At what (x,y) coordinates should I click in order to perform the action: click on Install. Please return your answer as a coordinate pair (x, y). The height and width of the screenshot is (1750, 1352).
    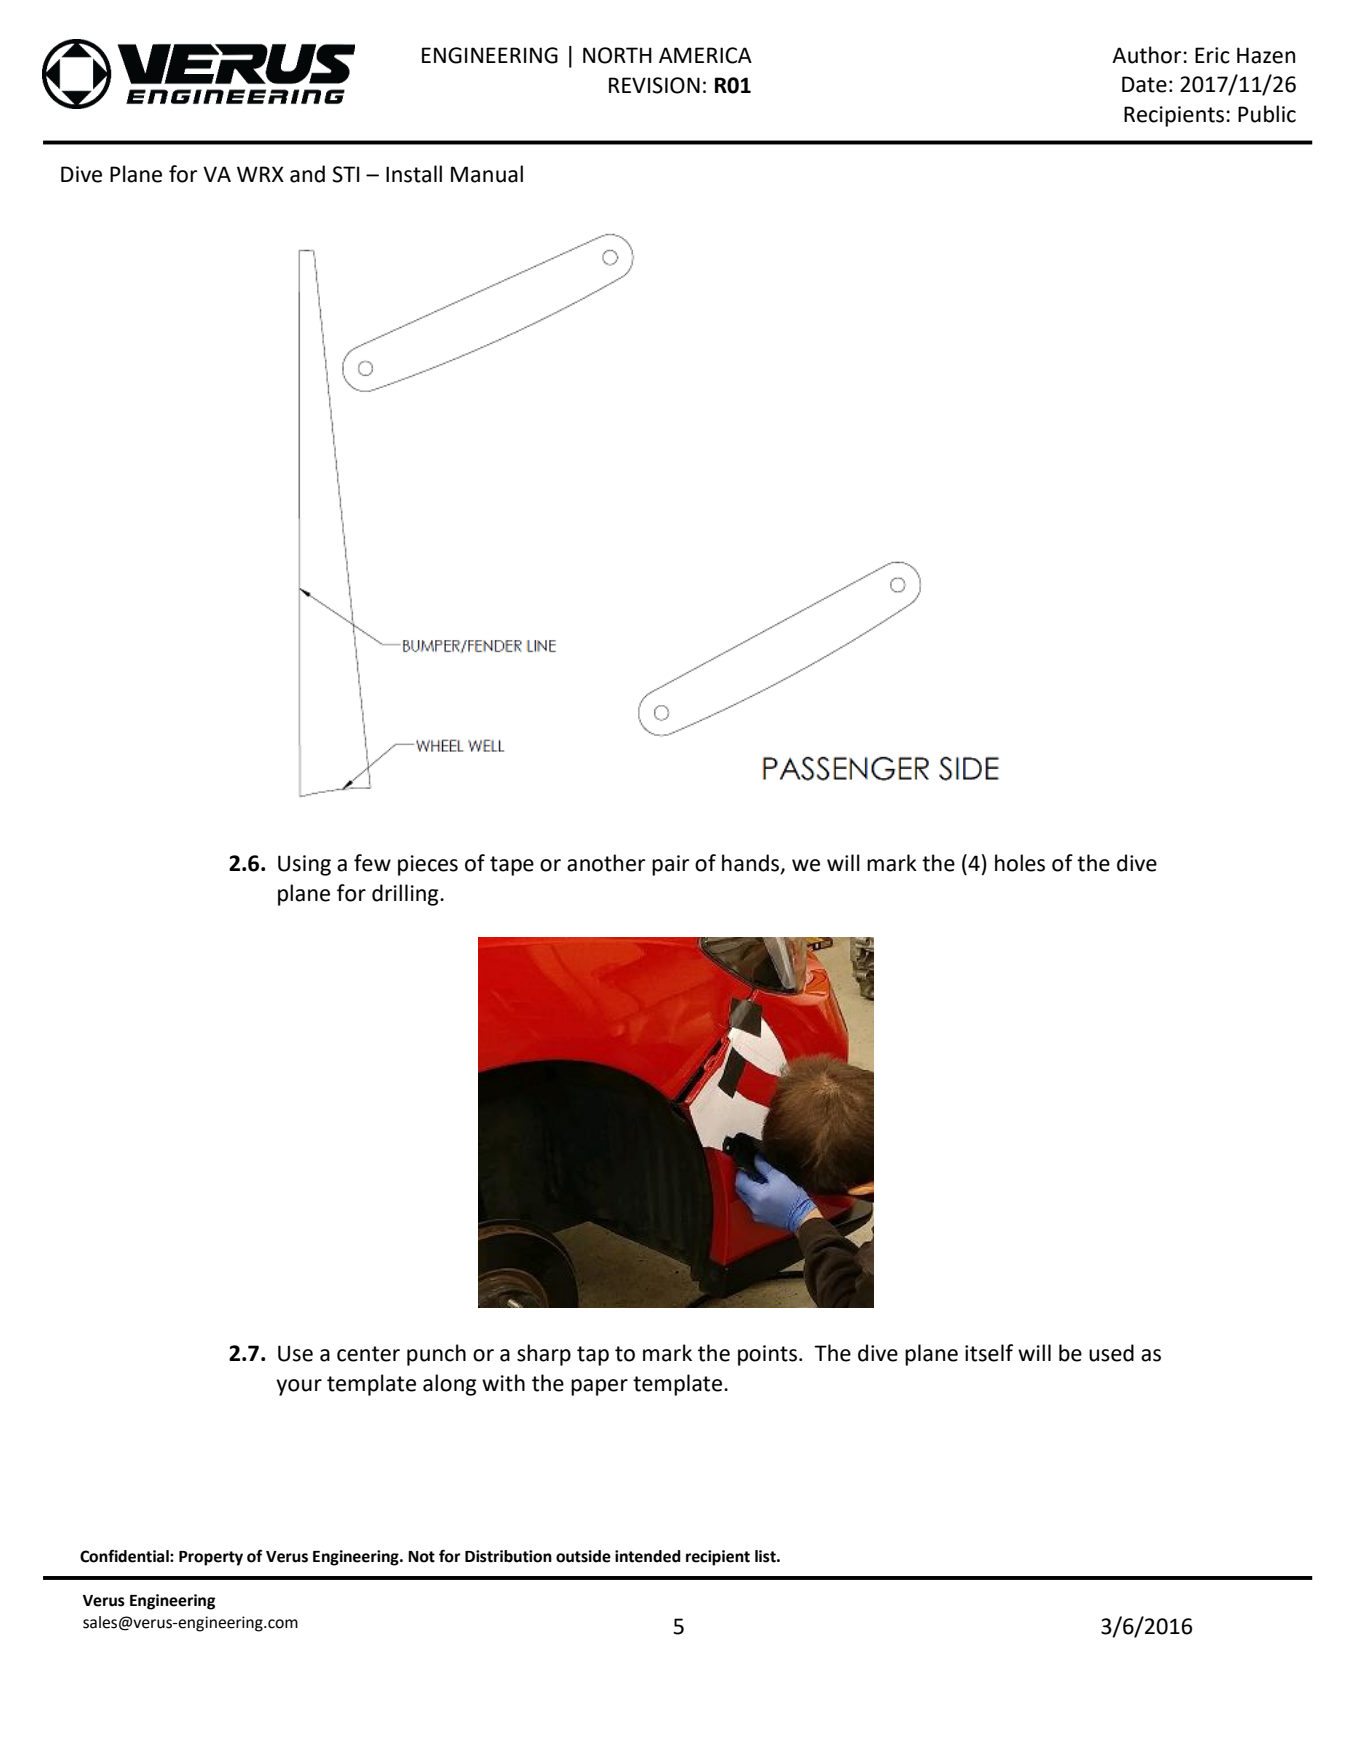
    Looking at the image, I should click on (414, 174).
